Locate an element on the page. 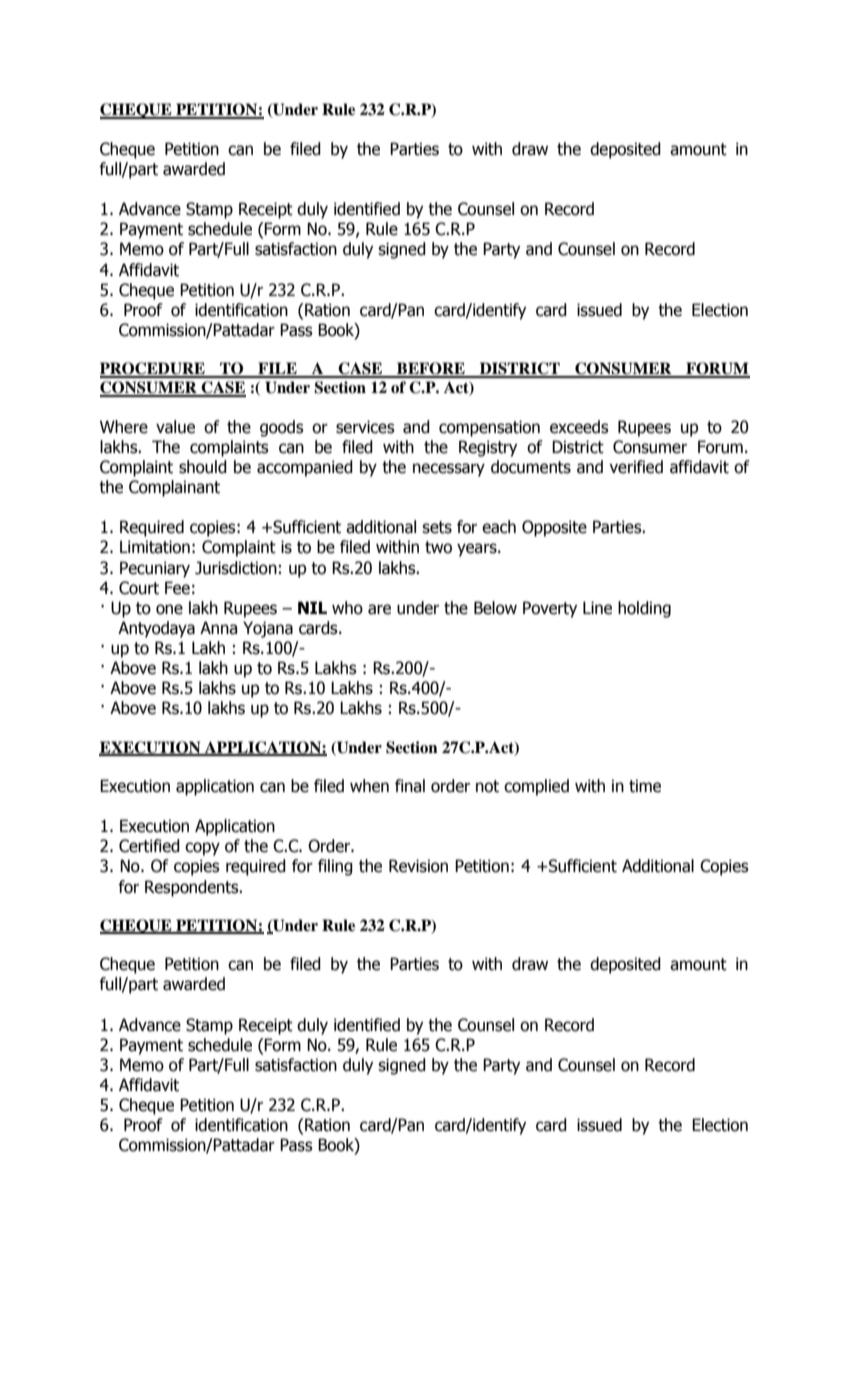 This document has height=1400, width=849. Complainant is located at coordinates (174, 488).
